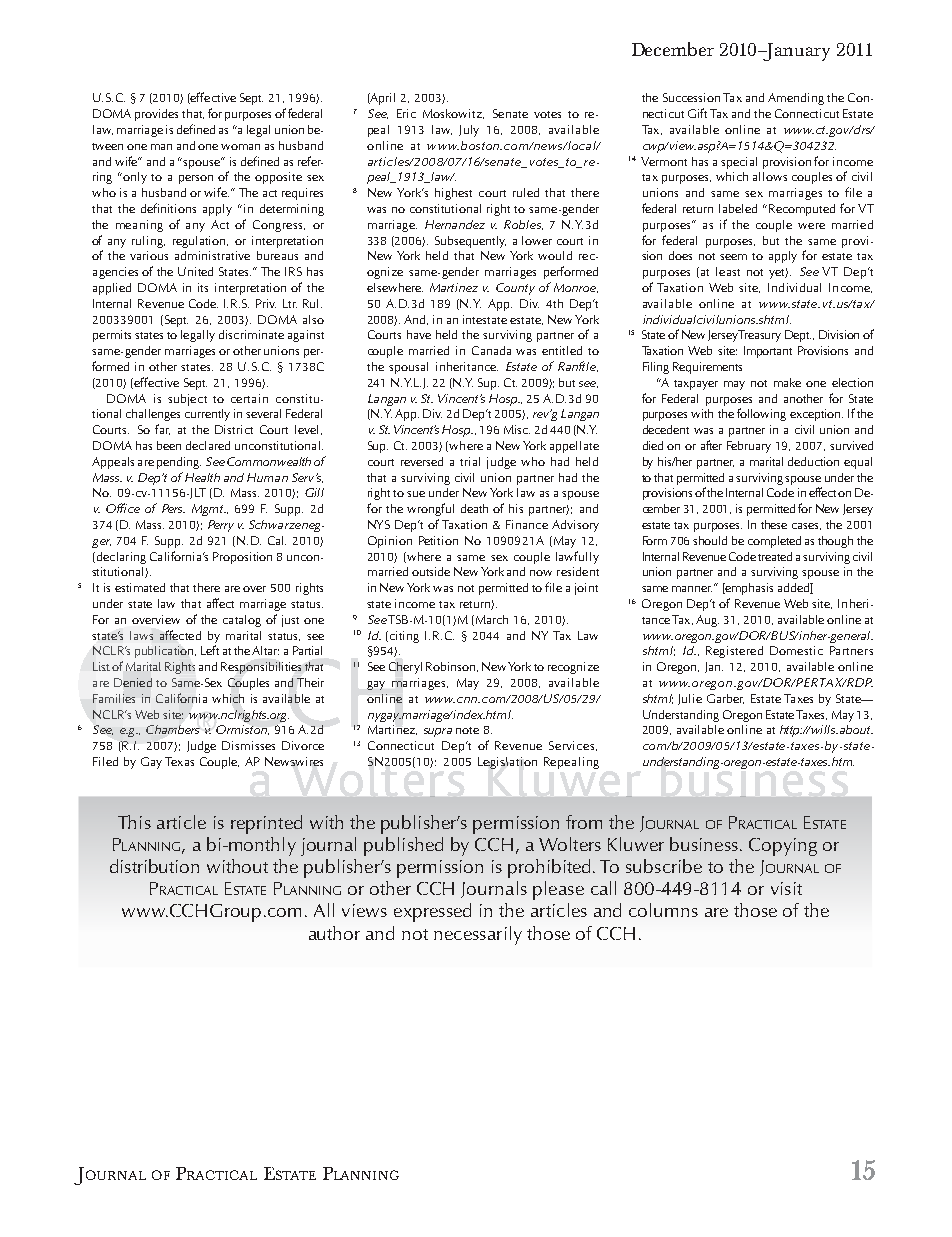 The image size is (952, 1237). I want to click on Left, so click(210, 650).
